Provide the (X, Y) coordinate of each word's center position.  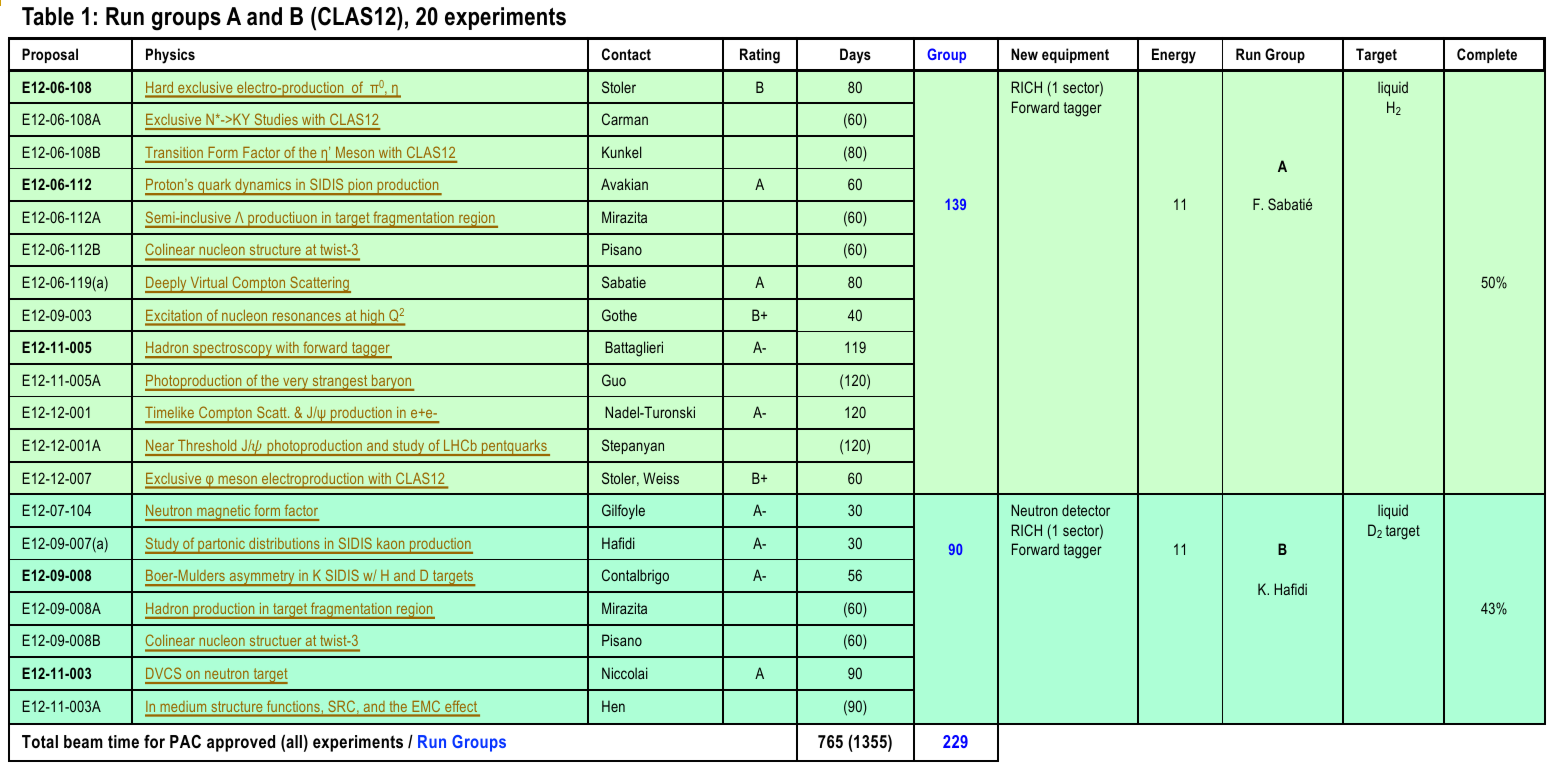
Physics (170, 56)
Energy (1174, 56)
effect (461, 706)
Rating (760, 56)
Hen (613, 706)
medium (183, 706)
